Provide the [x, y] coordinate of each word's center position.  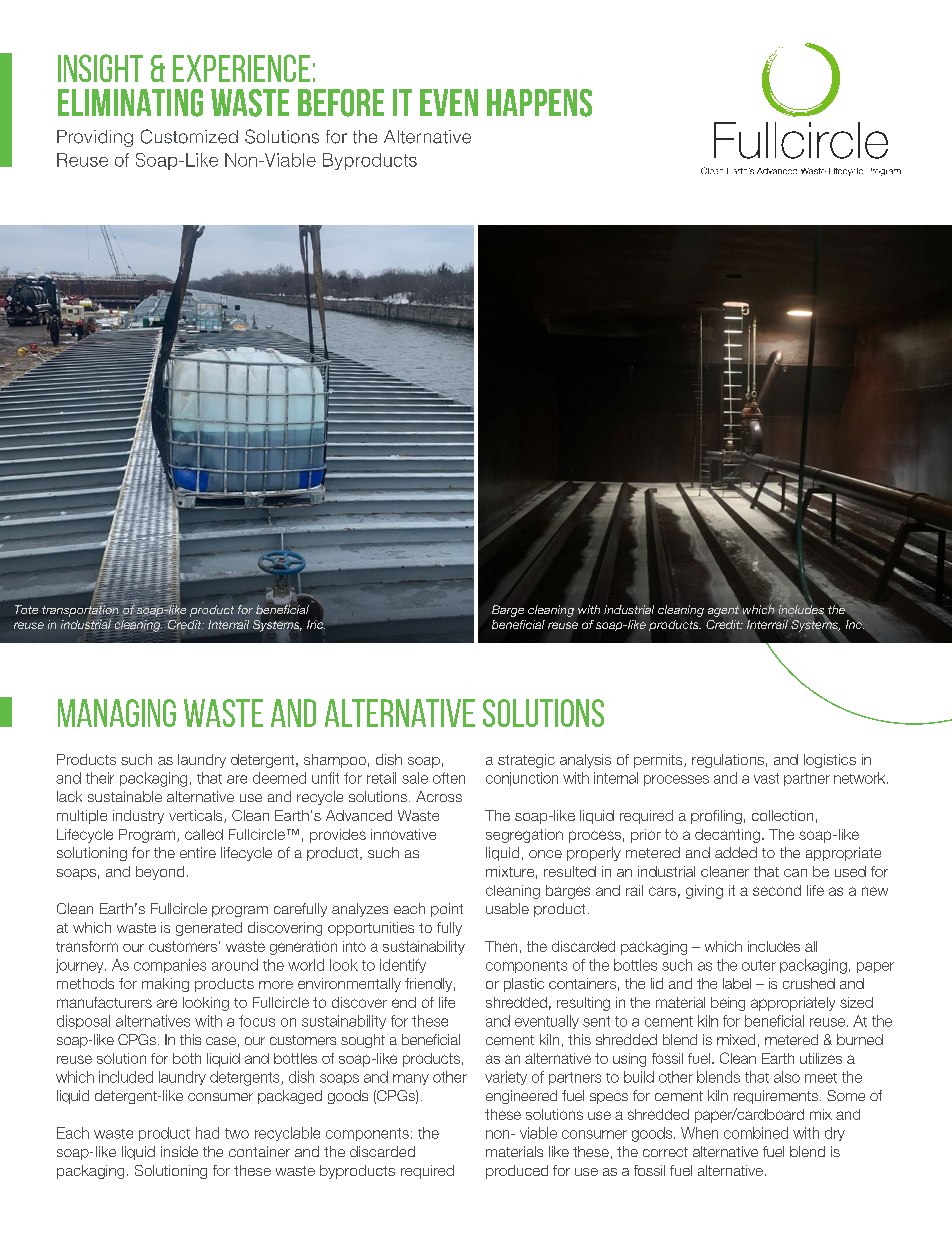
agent [723, 611]
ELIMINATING [130, 103]
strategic [526, 761]
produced [517, 1172]
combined [756, 1133]
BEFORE [341, 103]
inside [179, 1151]
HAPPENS [539, 103]
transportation [81, 611]
